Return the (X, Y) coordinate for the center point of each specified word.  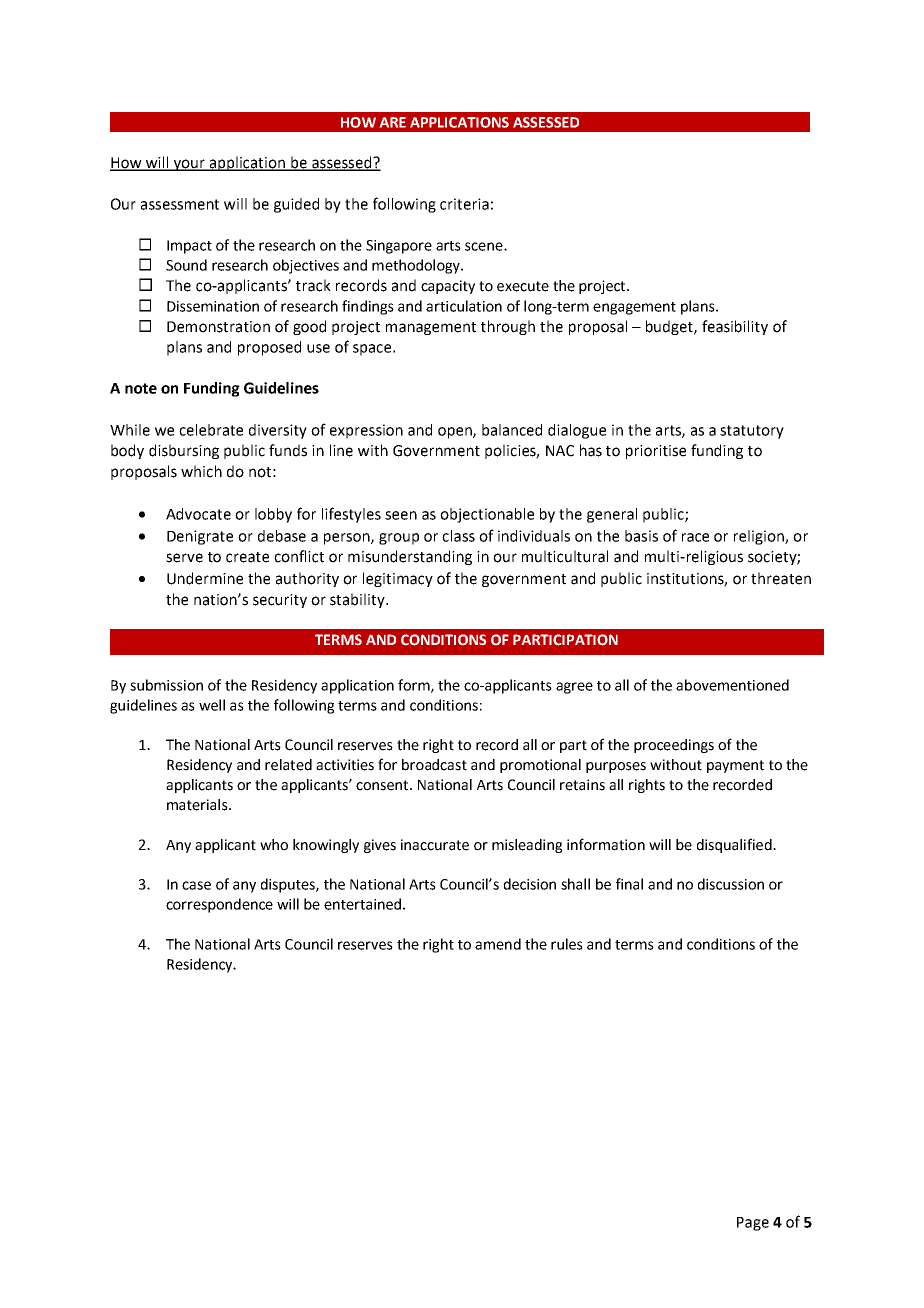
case (196, 885)
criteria (464, 204)
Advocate (198, 514)
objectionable (487, 515)
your (190, 165)
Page (753, 1224)
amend (498, 944)
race (695, 537)
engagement (634, 308)
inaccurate (435, 845)
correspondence (219, 905)
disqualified (735, 845)
